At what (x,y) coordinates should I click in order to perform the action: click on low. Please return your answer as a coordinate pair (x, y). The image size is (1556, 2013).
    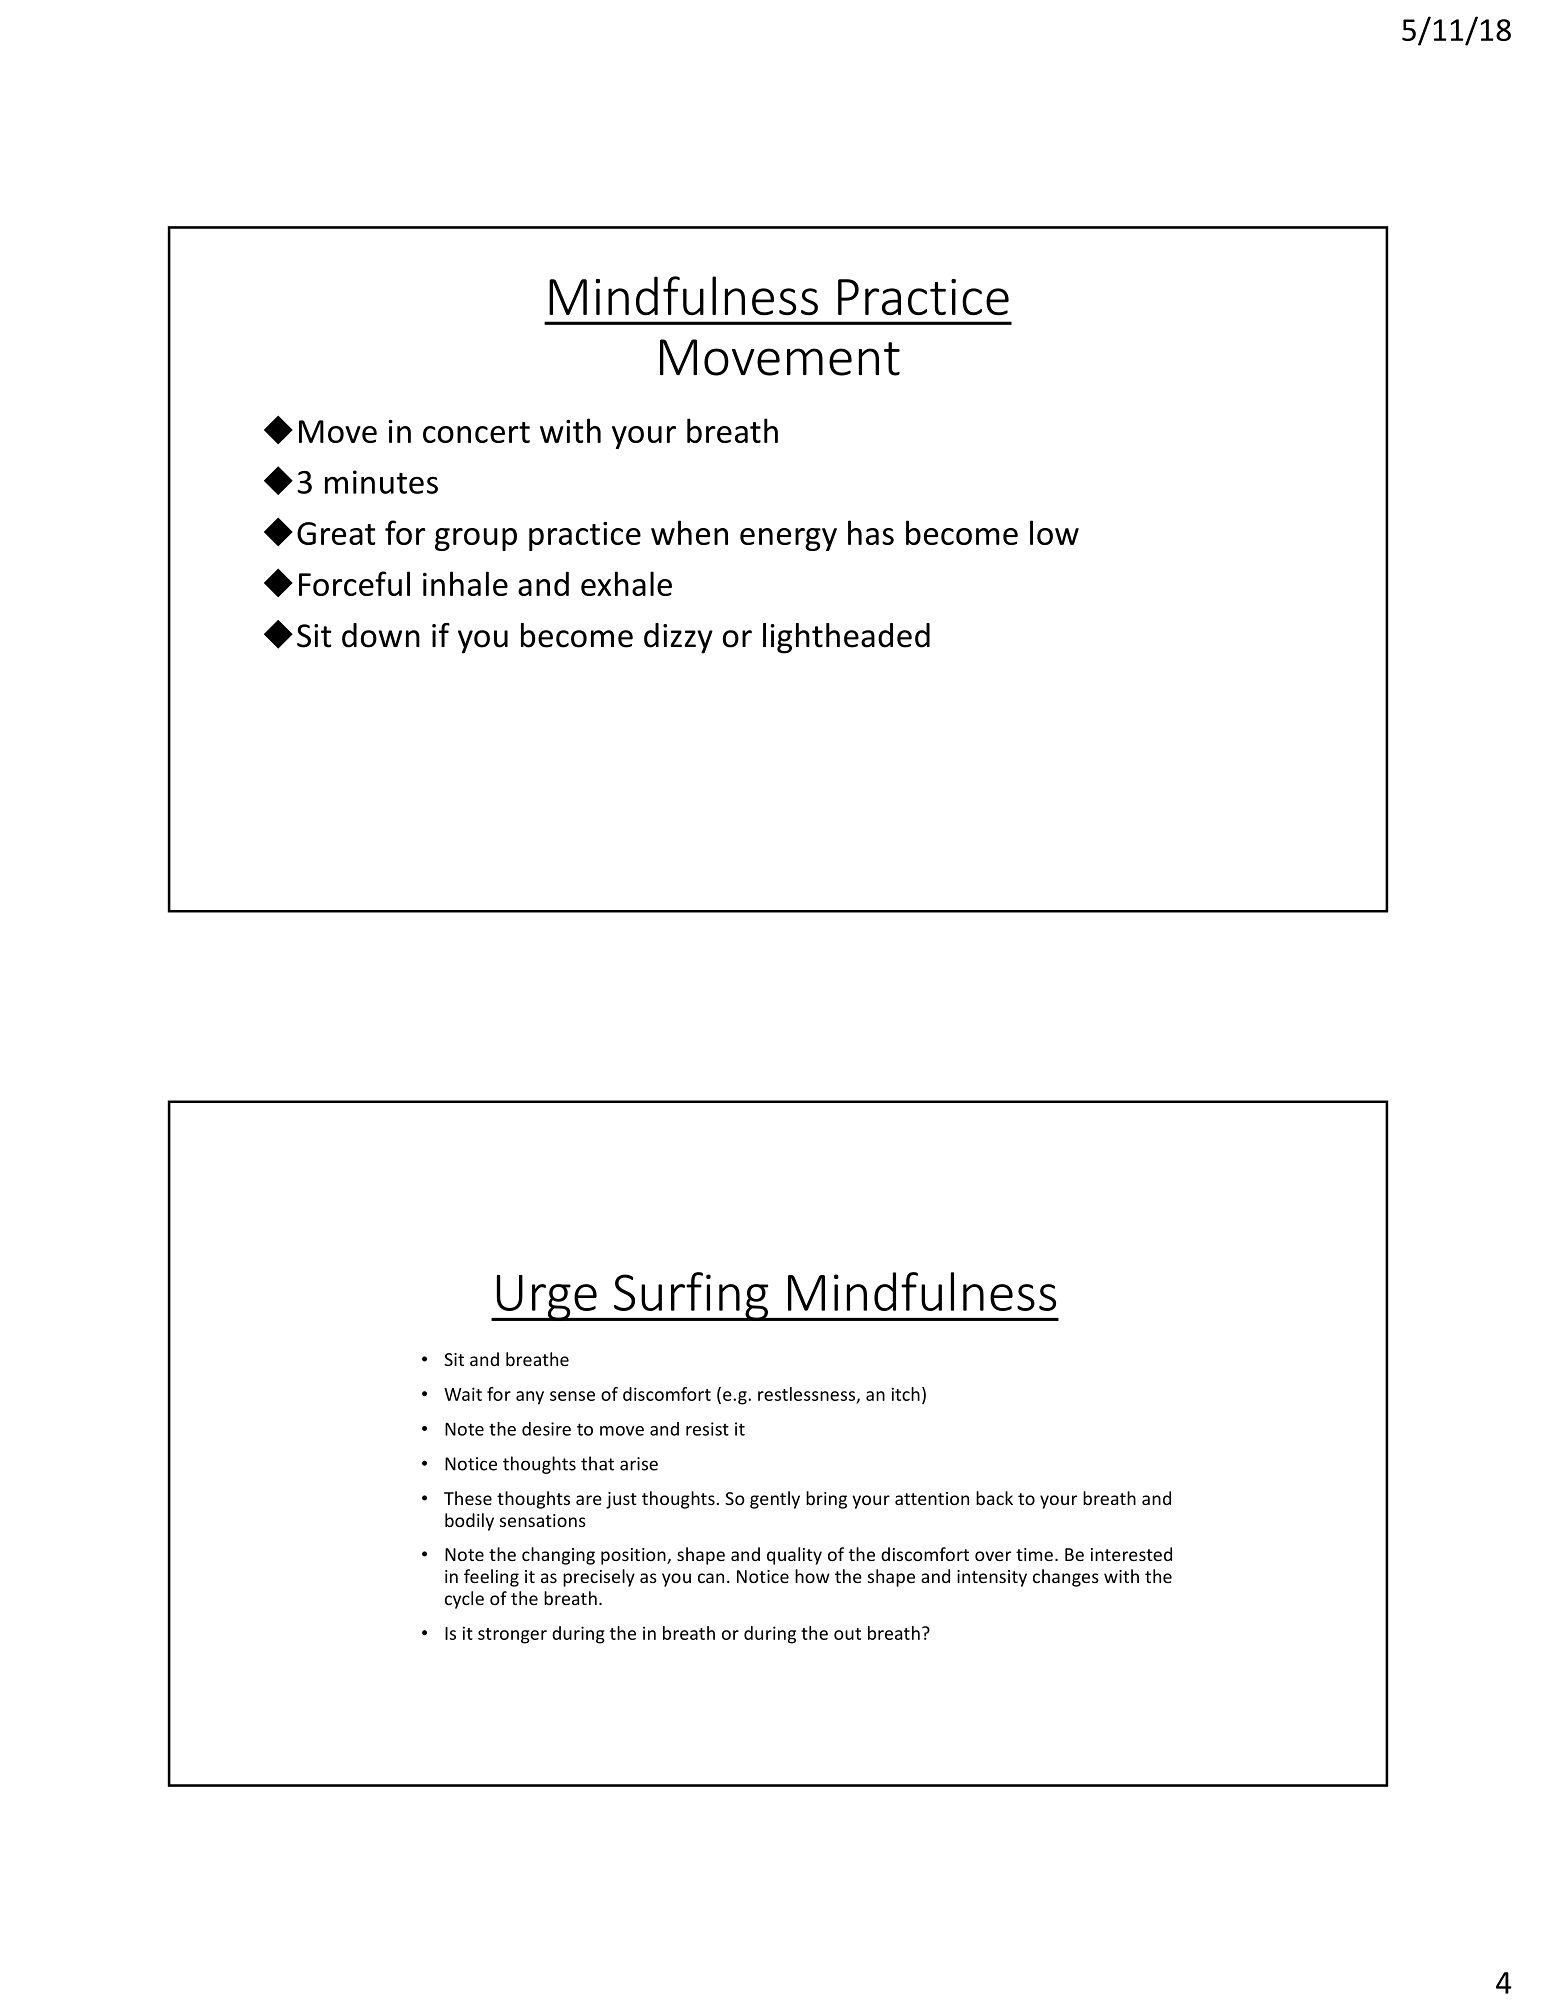
    Looking at the image, I should click on (1054, 532).
